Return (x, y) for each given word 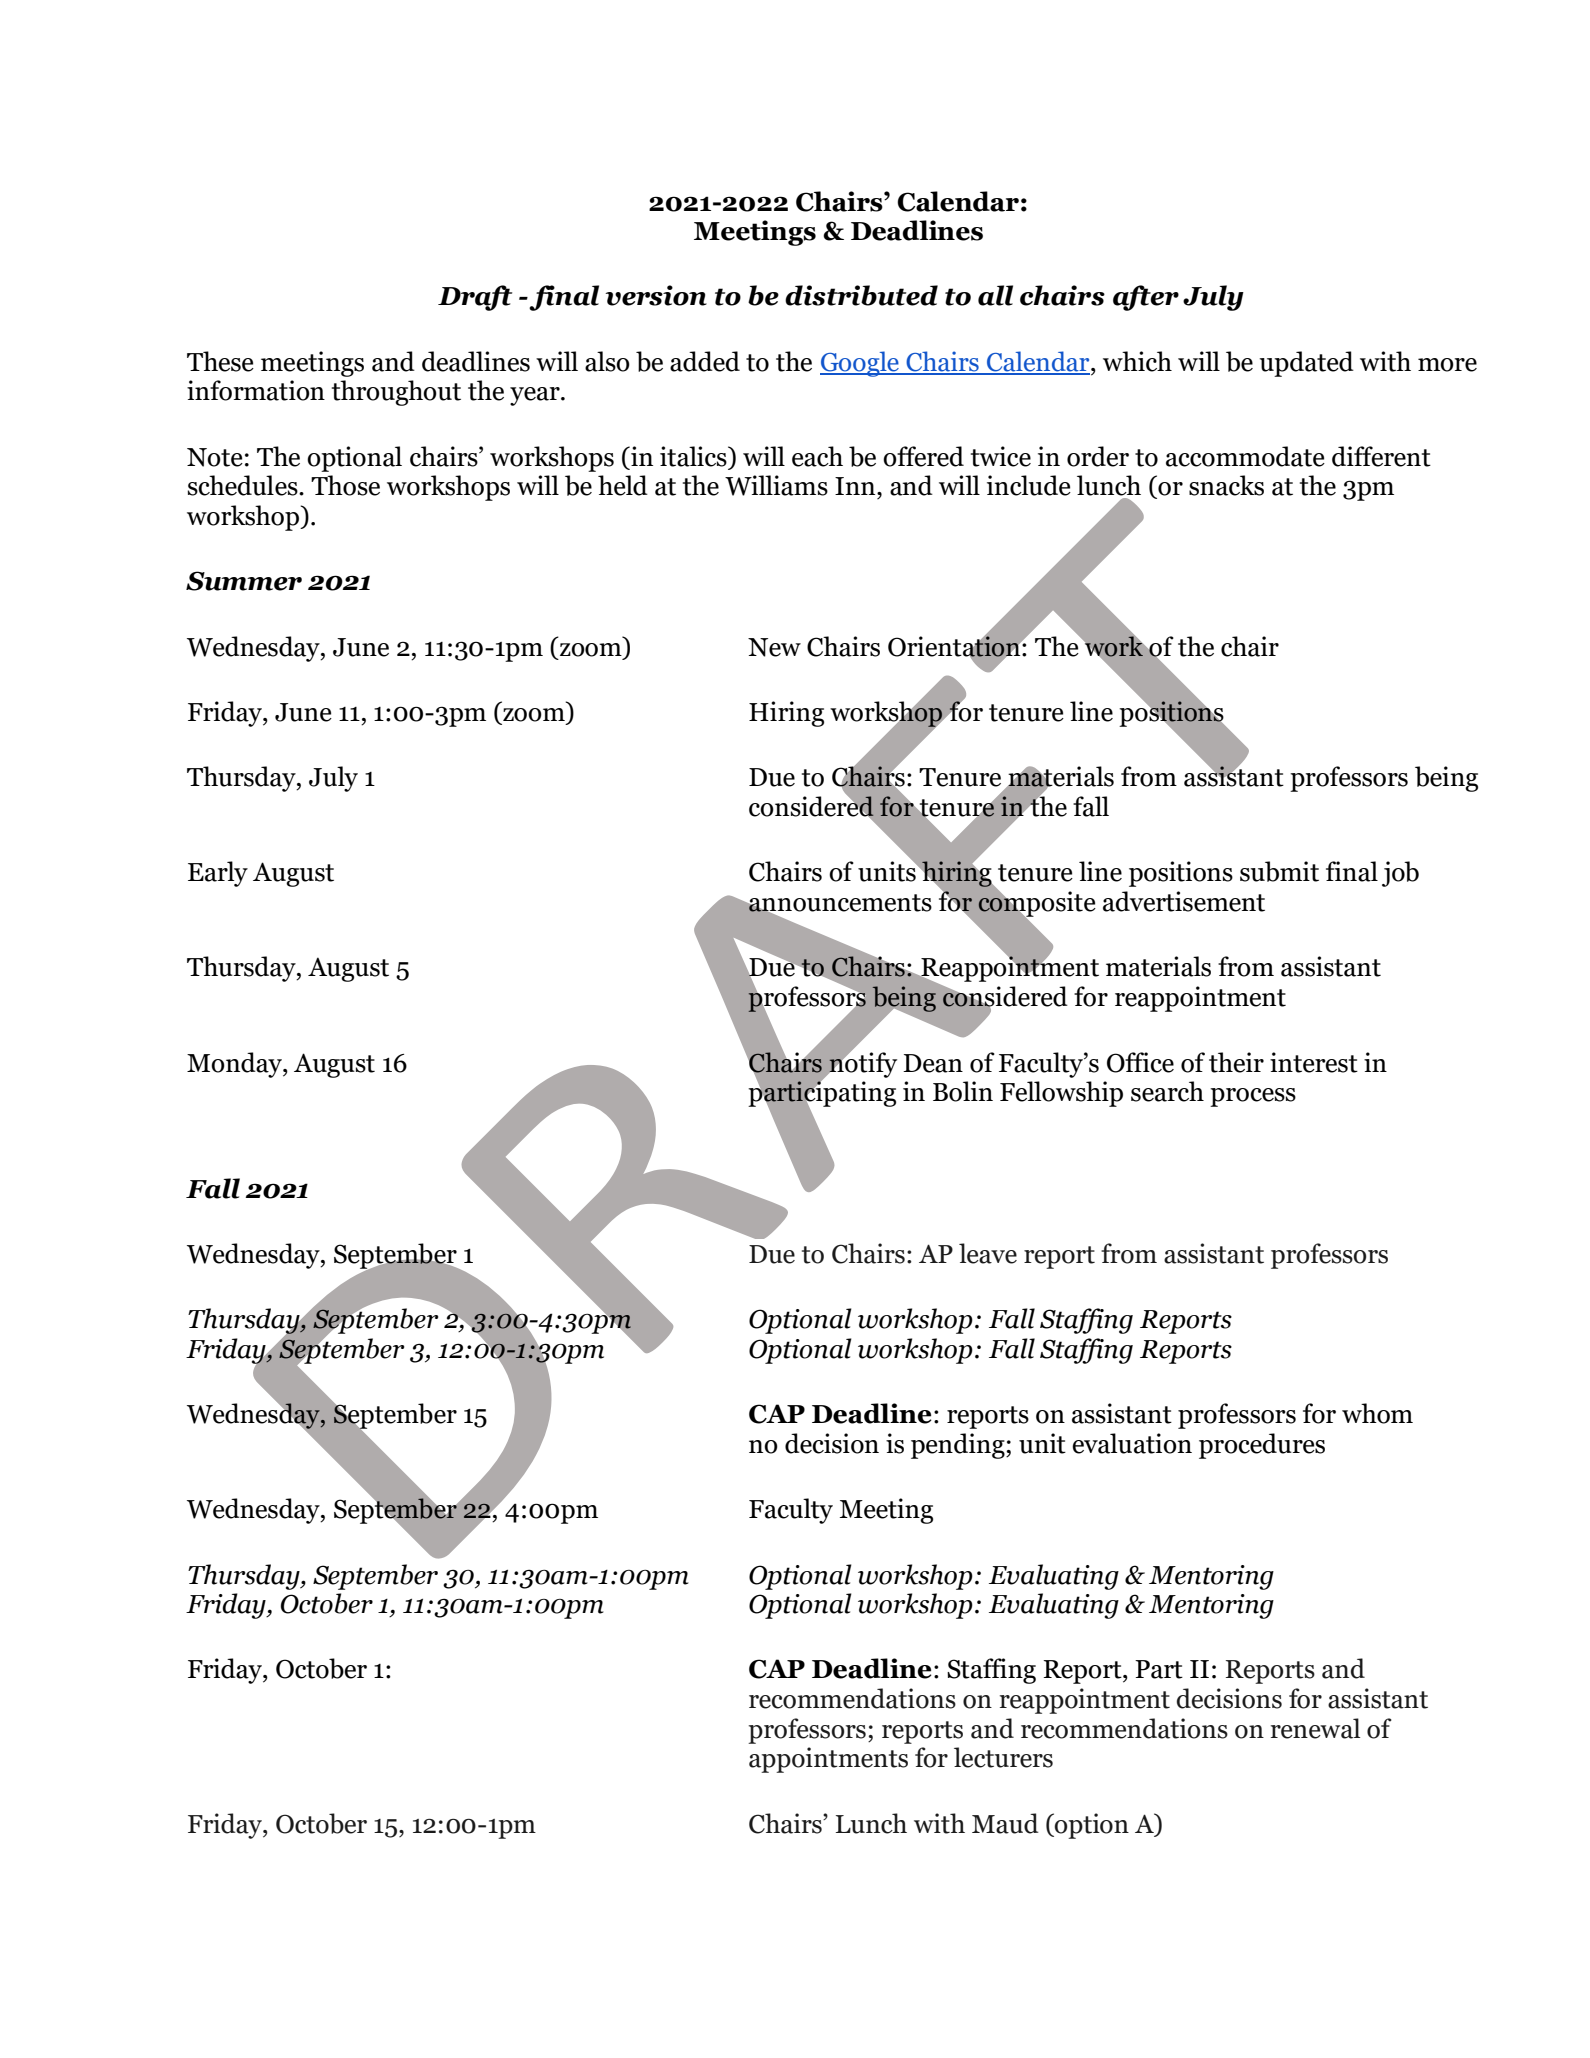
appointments (828, 1760)
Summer (244, 581)
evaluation (1132, 1443)
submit (1279, 871)
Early (218, 874)
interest (1314, 1062)
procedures (1262, 1446)
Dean (933, 1063)
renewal (1315, 1728)
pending (959, 1446)
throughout (396, 393)
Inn (856, 486)
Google (860, 364)
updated (1306, 364)
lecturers (1003, 1757)
